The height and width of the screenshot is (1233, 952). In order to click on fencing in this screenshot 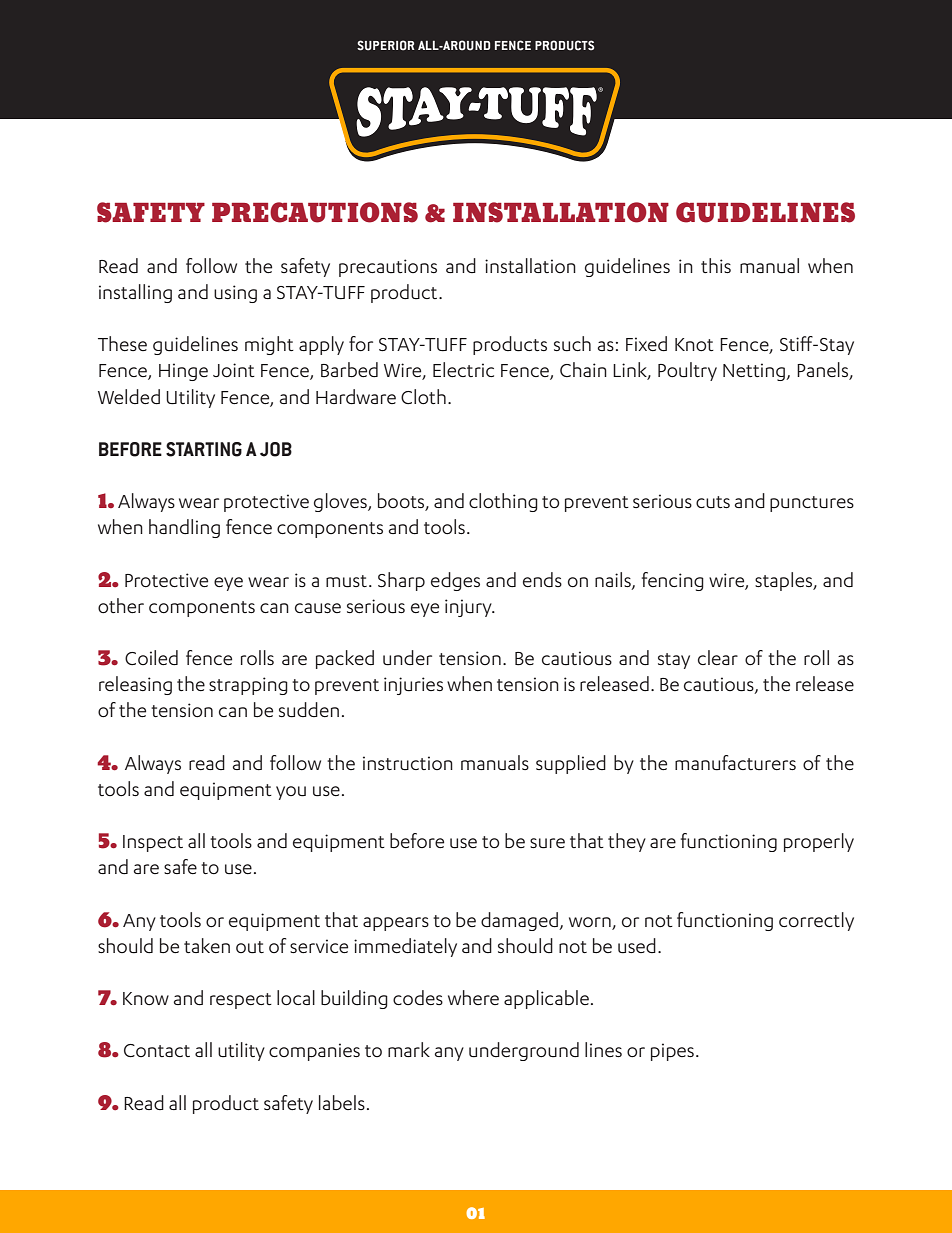, I will do `click(673, 581)`.
